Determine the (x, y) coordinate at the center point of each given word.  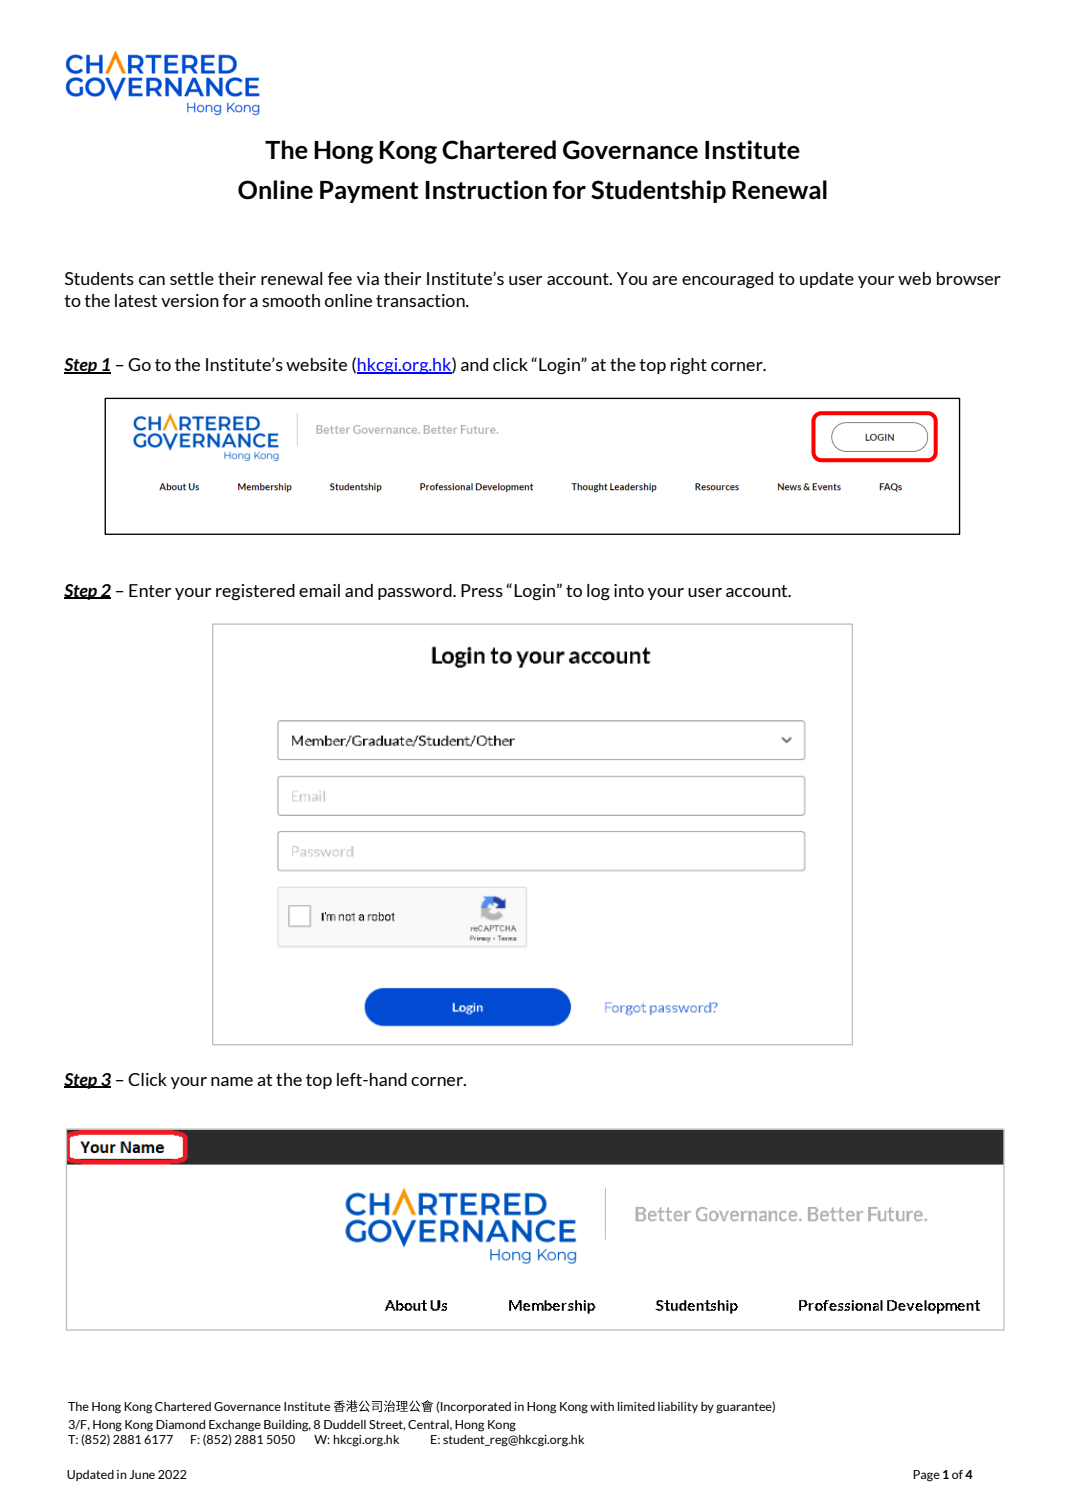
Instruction (486, 190)
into (629, 590)
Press (482, 590)
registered (255, 592)
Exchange (235, 1426)
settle (192, 278)
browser (969, 278)
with (602, 1406)
